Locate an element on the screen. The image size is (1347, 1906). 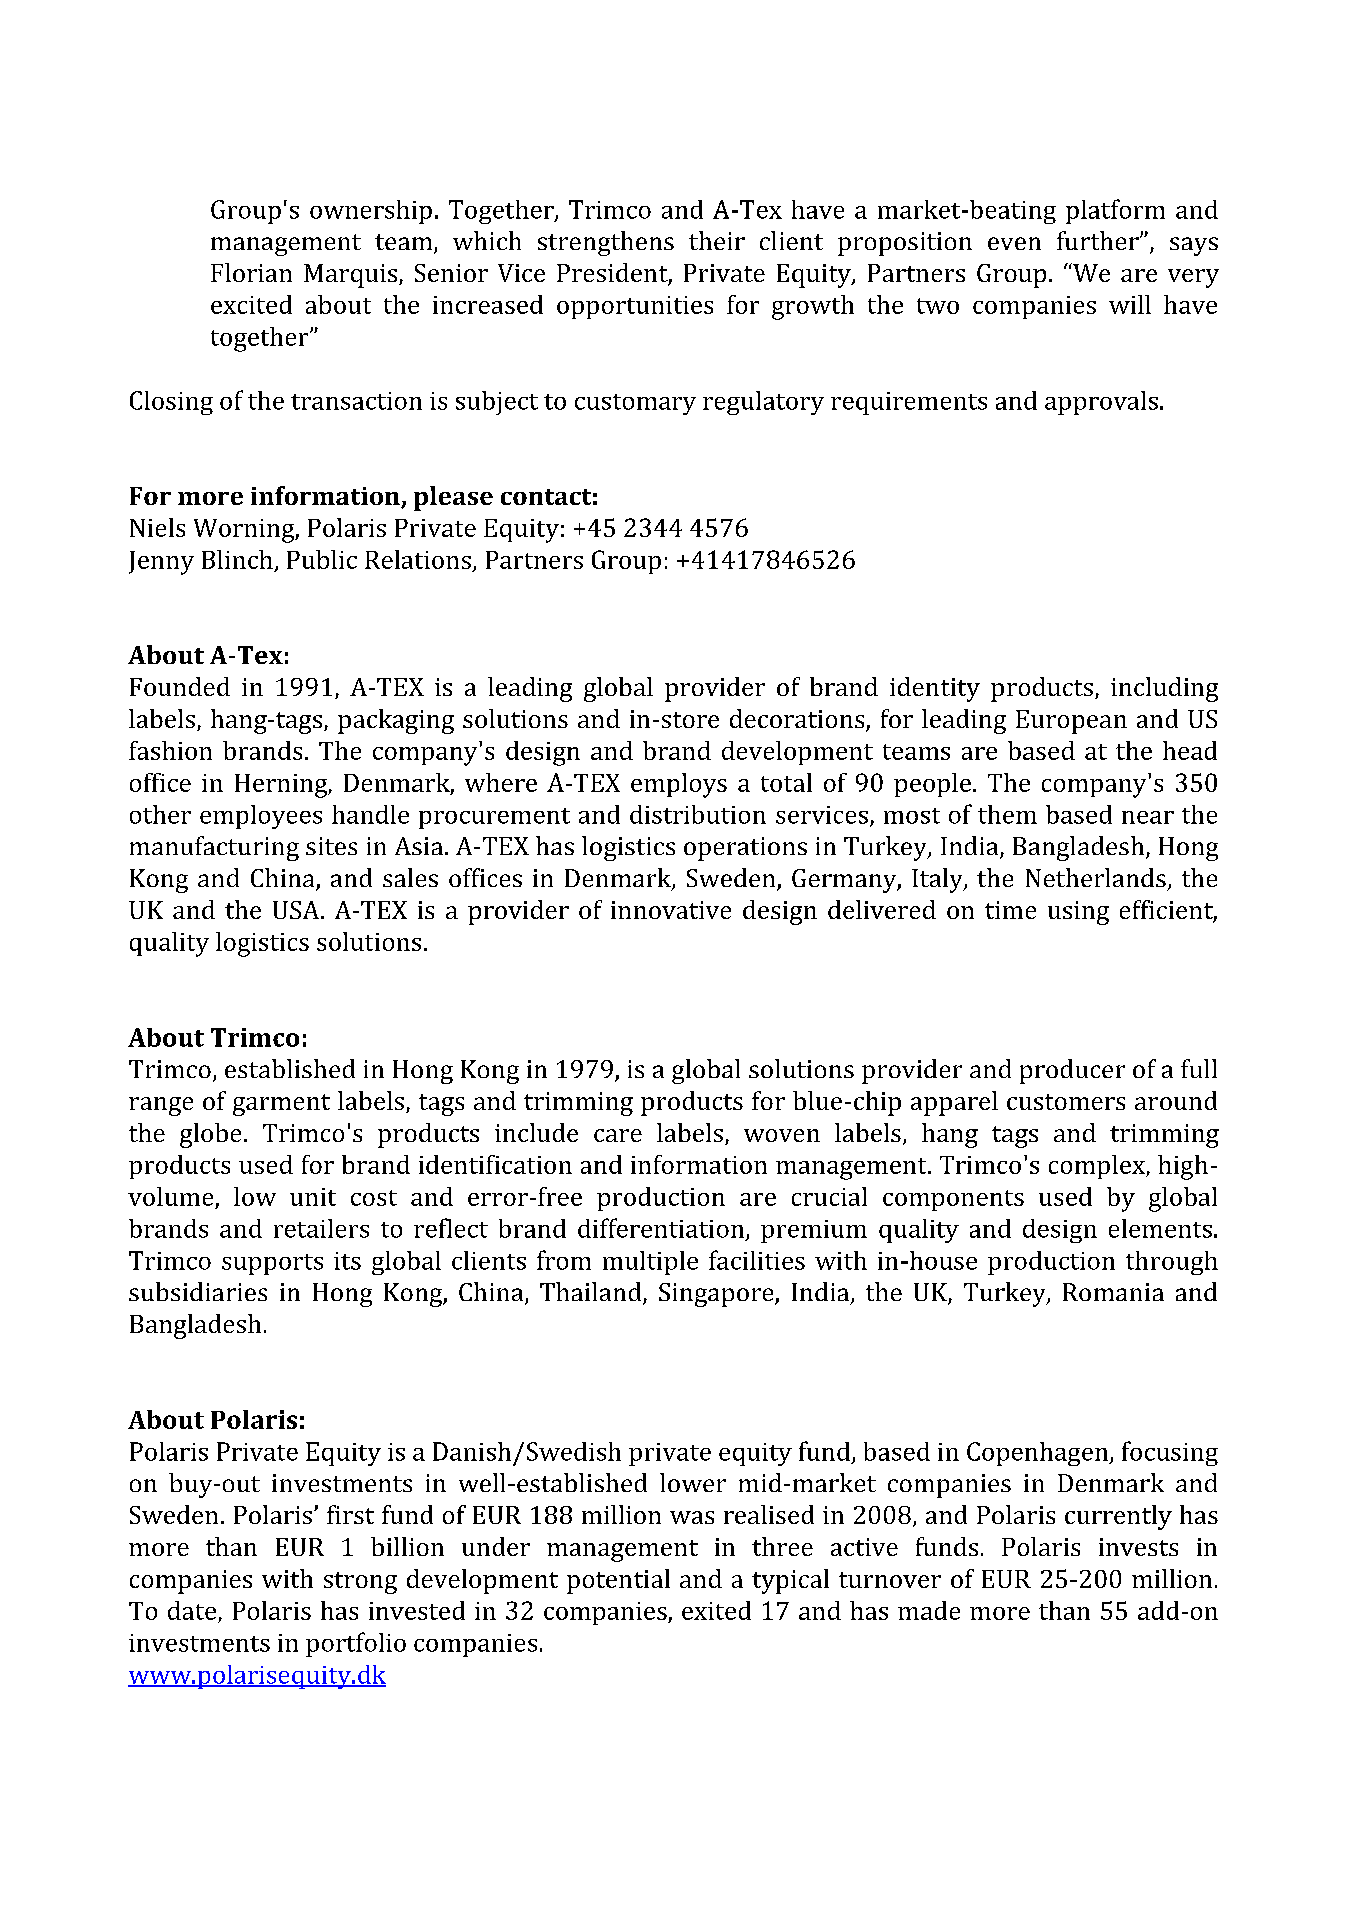
further is located at coordinates (1099, 240).
